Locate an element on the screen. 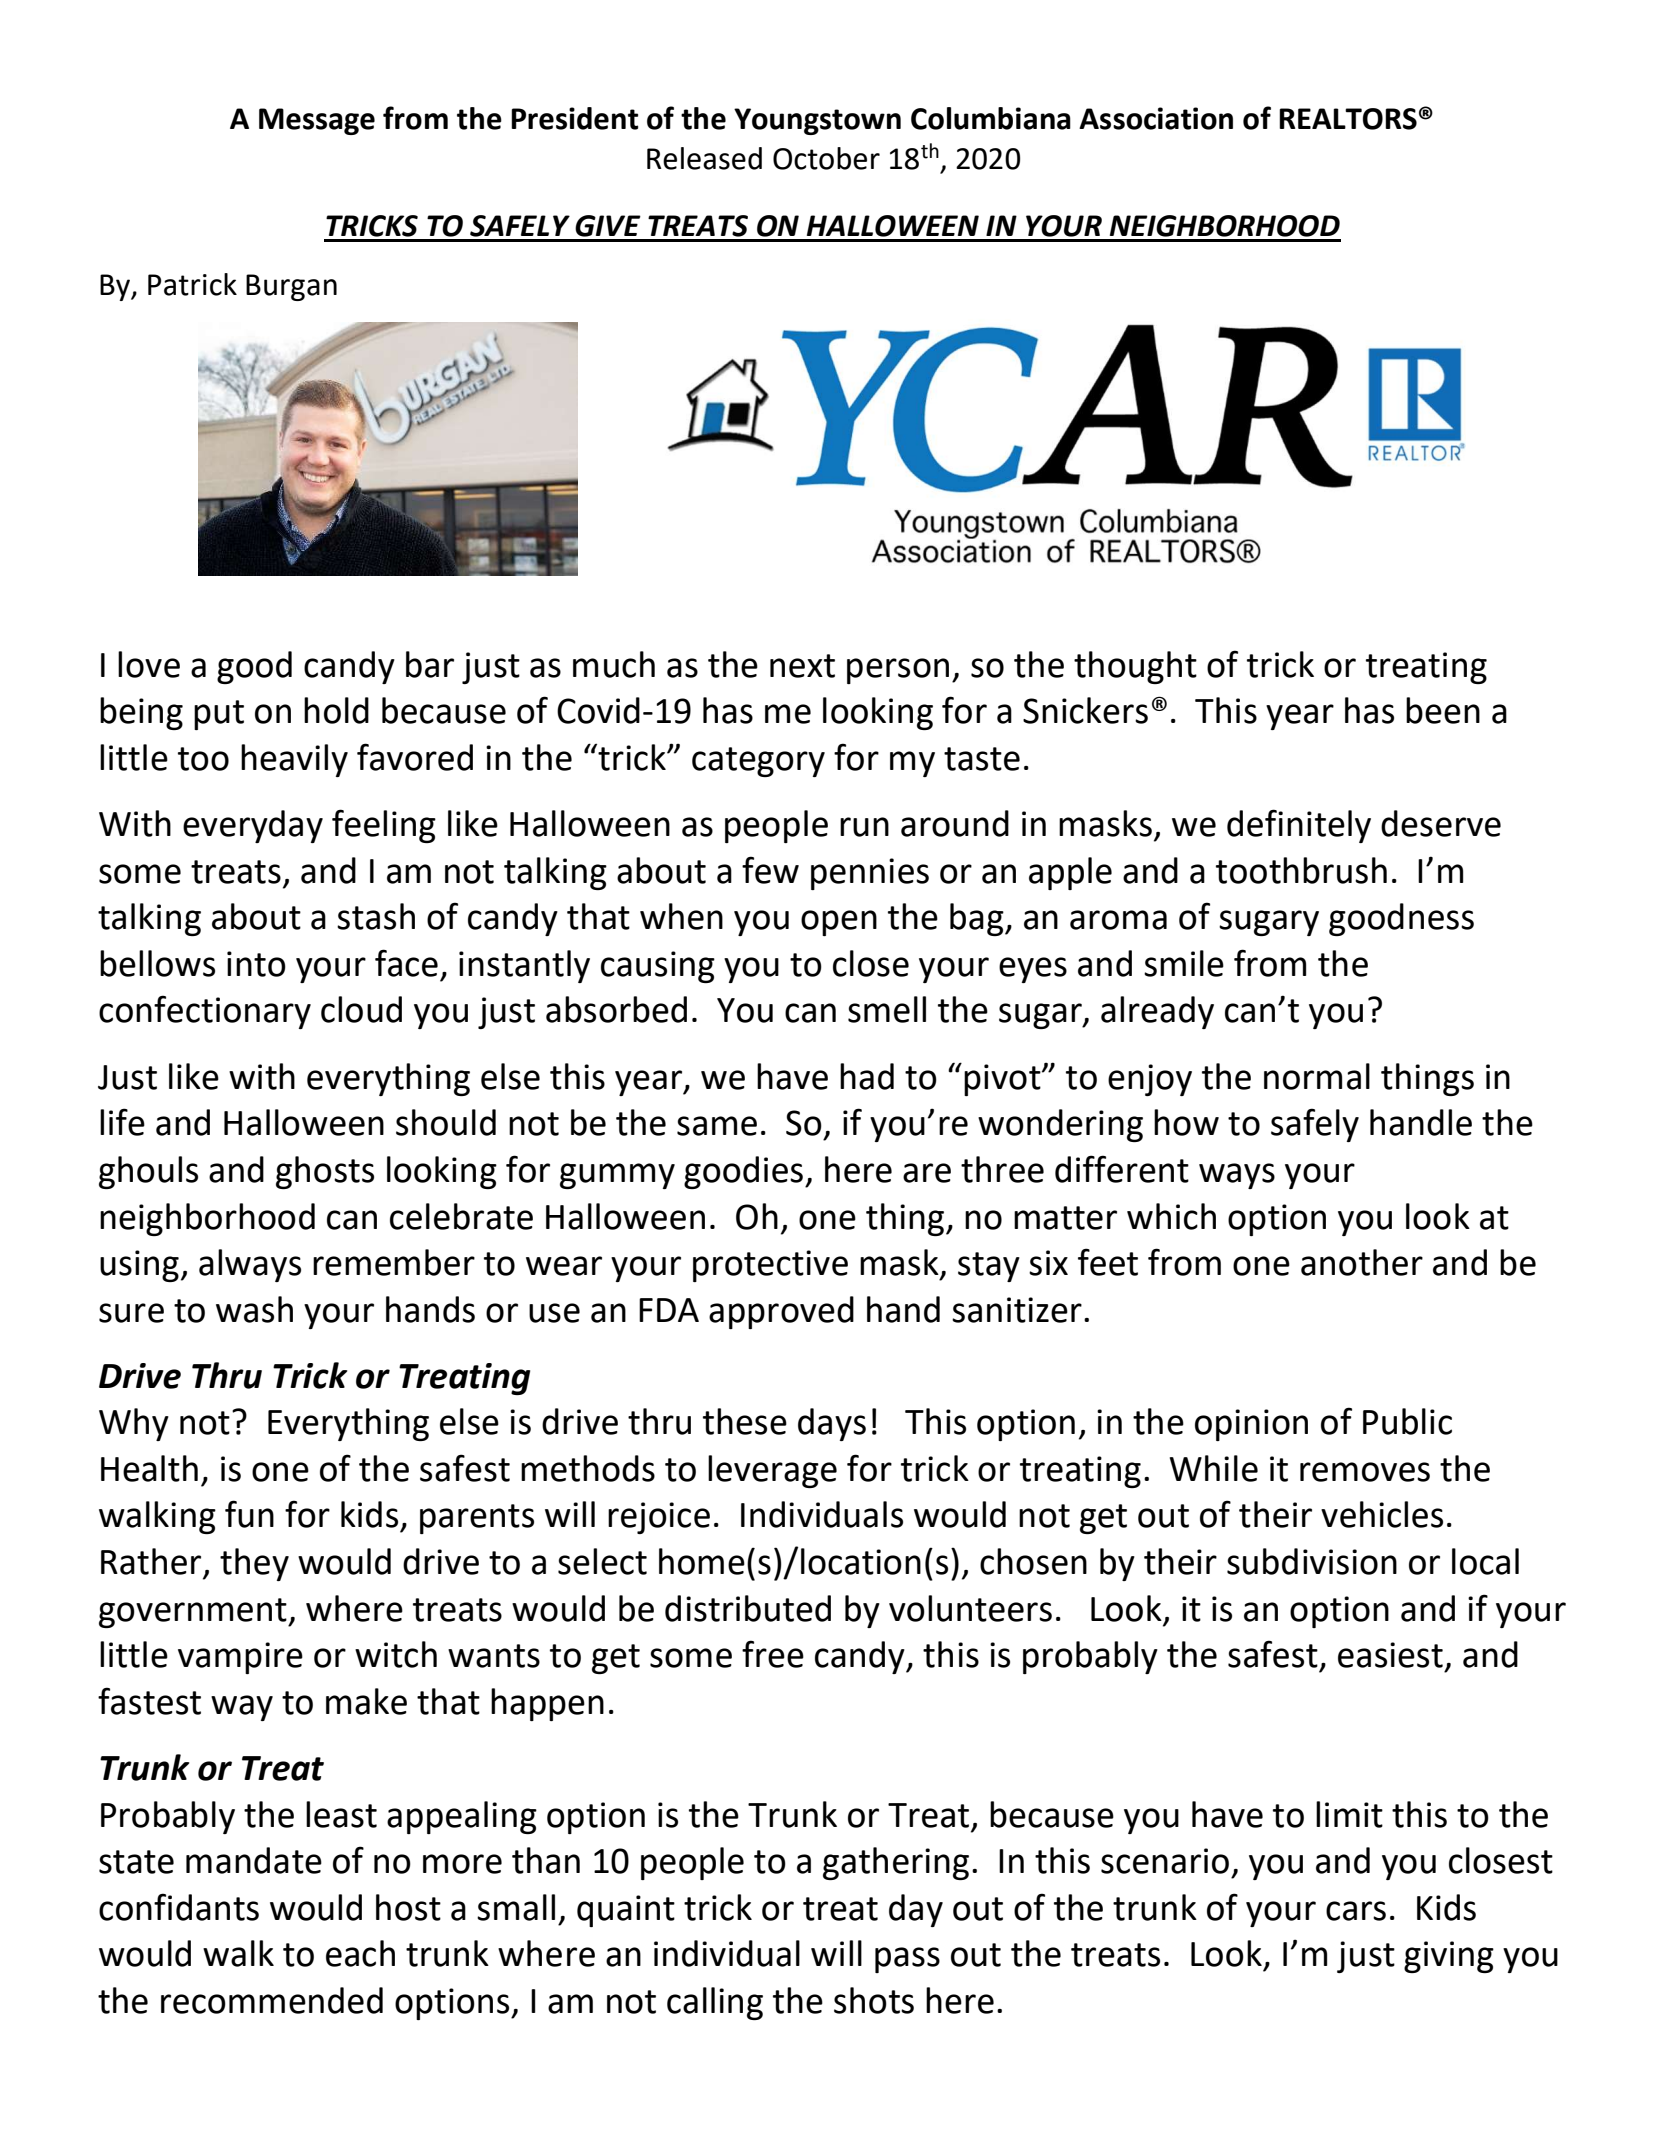  next is located at coordinates (802, 666).
